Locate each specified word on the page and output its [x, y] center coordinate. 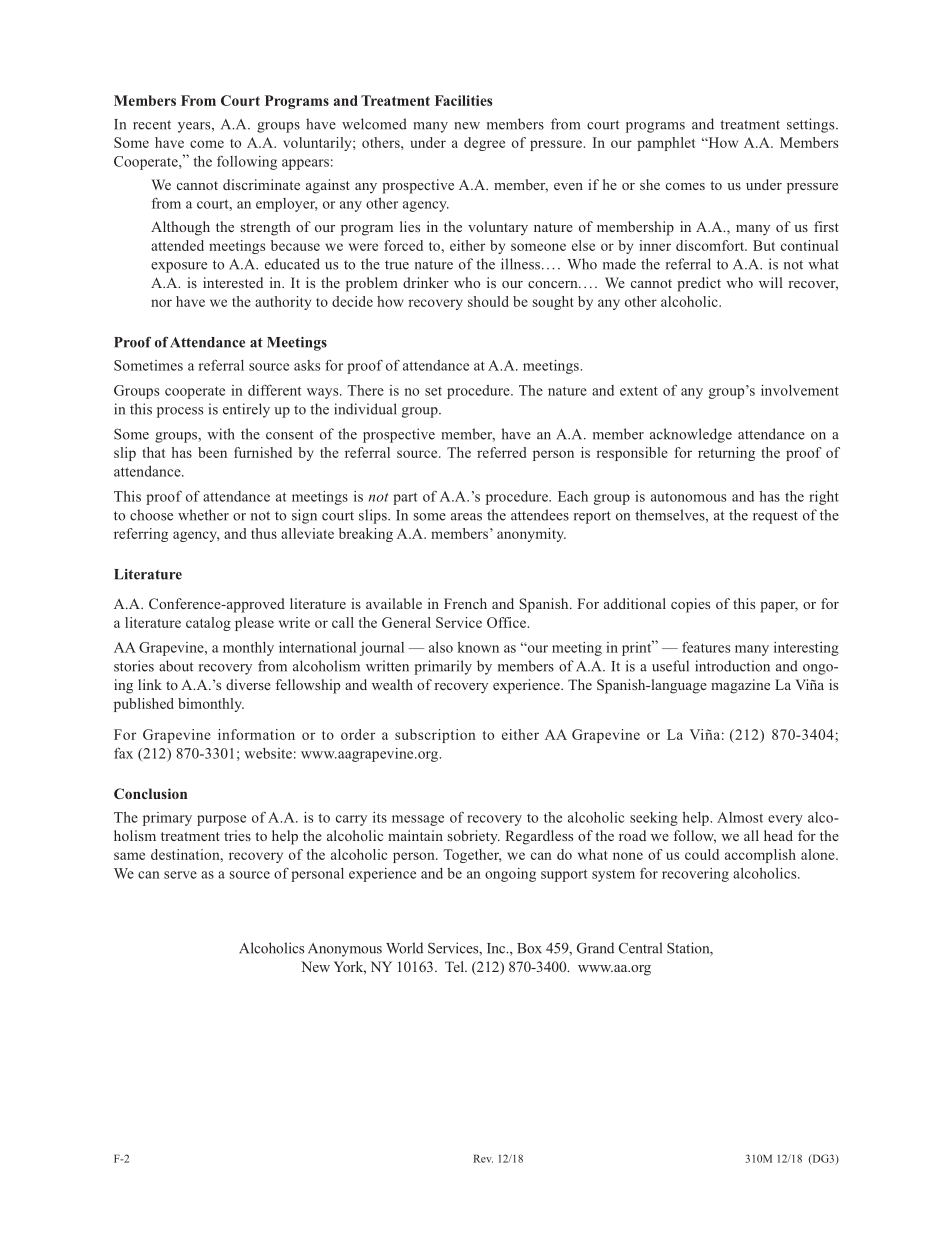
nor [161, 303]
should [488, 301]
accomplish [760, 856]
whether [203, 515]
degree [484, 144]
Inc [497, 948]
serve [180, 875]
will [771, 282]
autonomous [688, 497]
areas [466, 517]
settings [812, 125]
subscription [435, 736]
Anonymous [345, 950]
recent [152, 125]
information [256, 734]
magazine [740, 686]
